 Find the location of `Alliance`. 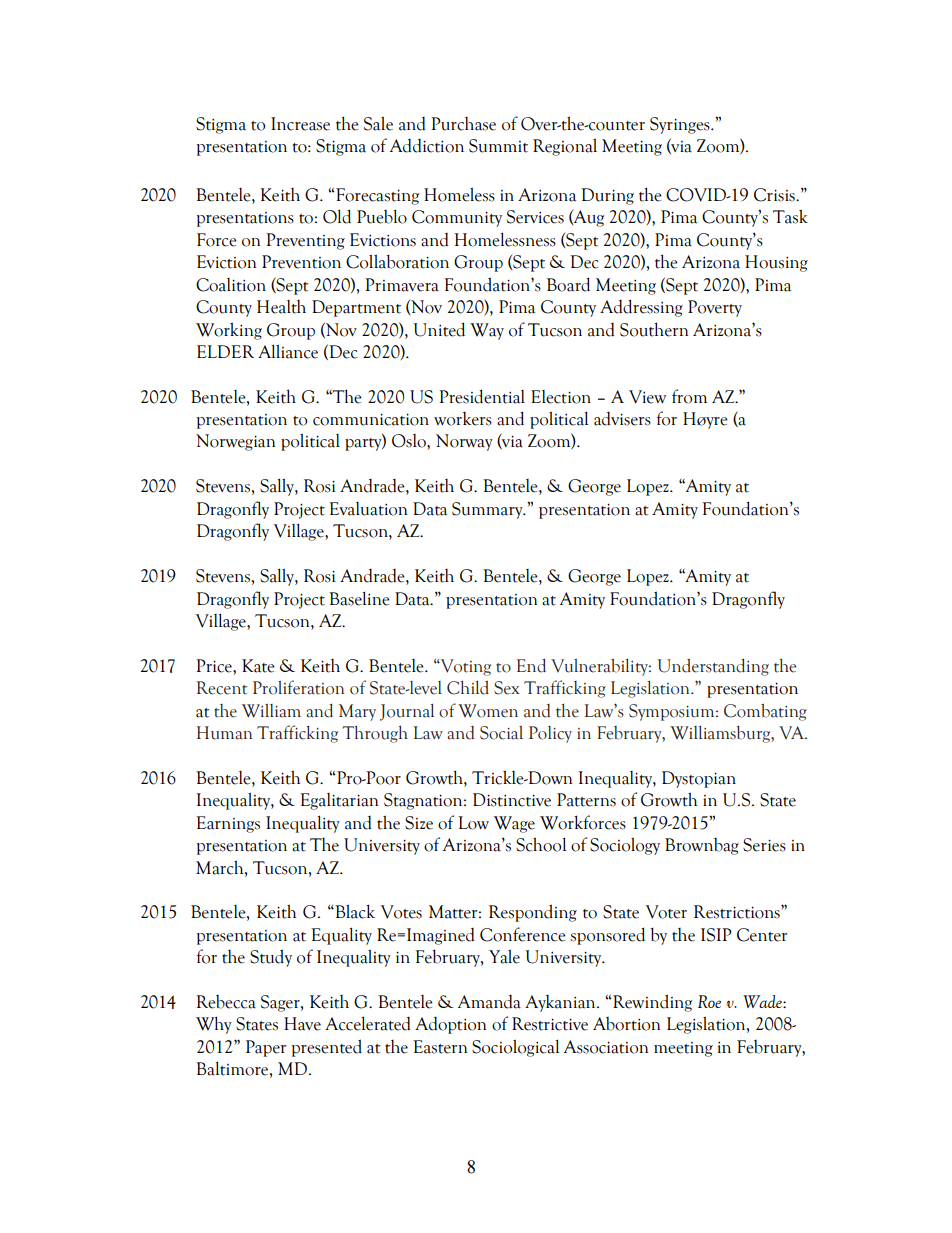

Alliance is located at coordinates (288, 351).
